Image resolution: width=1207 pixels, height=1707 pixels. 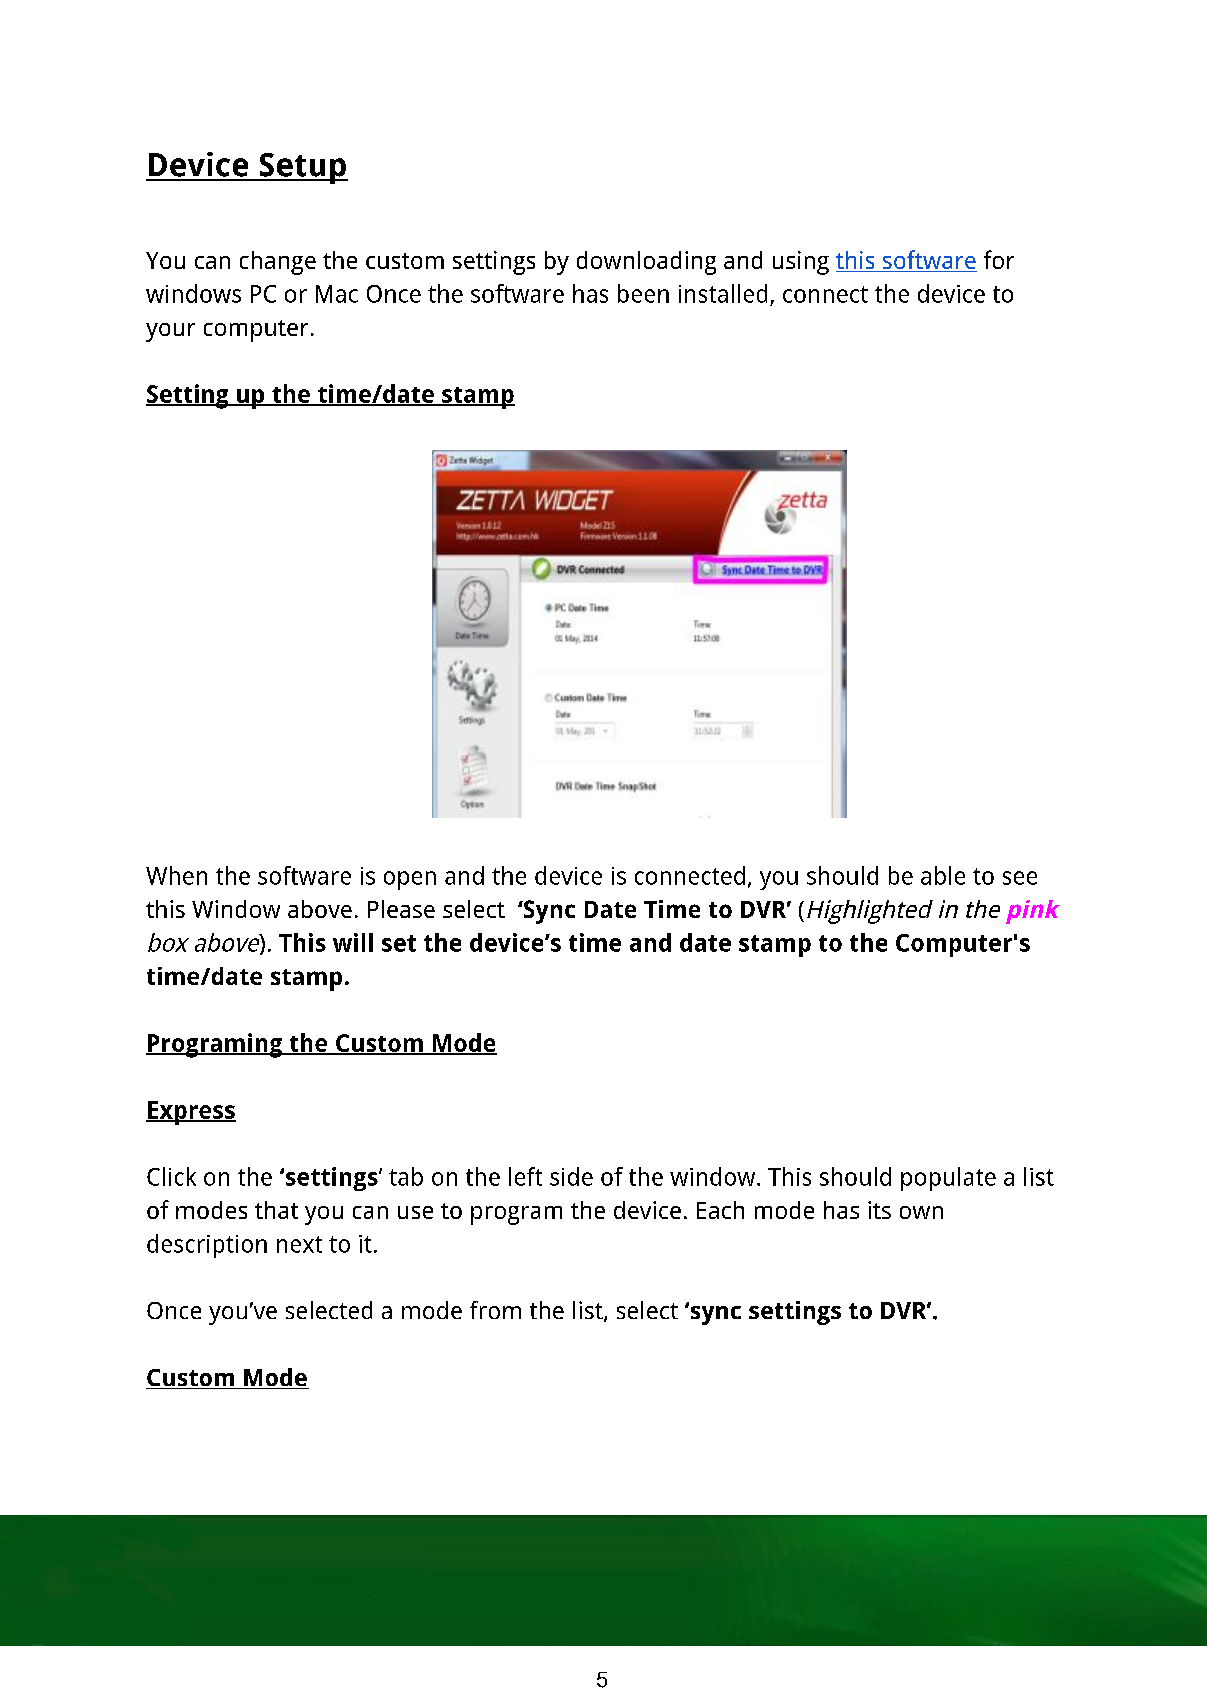 What do you see at coordinates (999, 259) in the screenshot?
I see `for` at bounding box center [999, 259].
